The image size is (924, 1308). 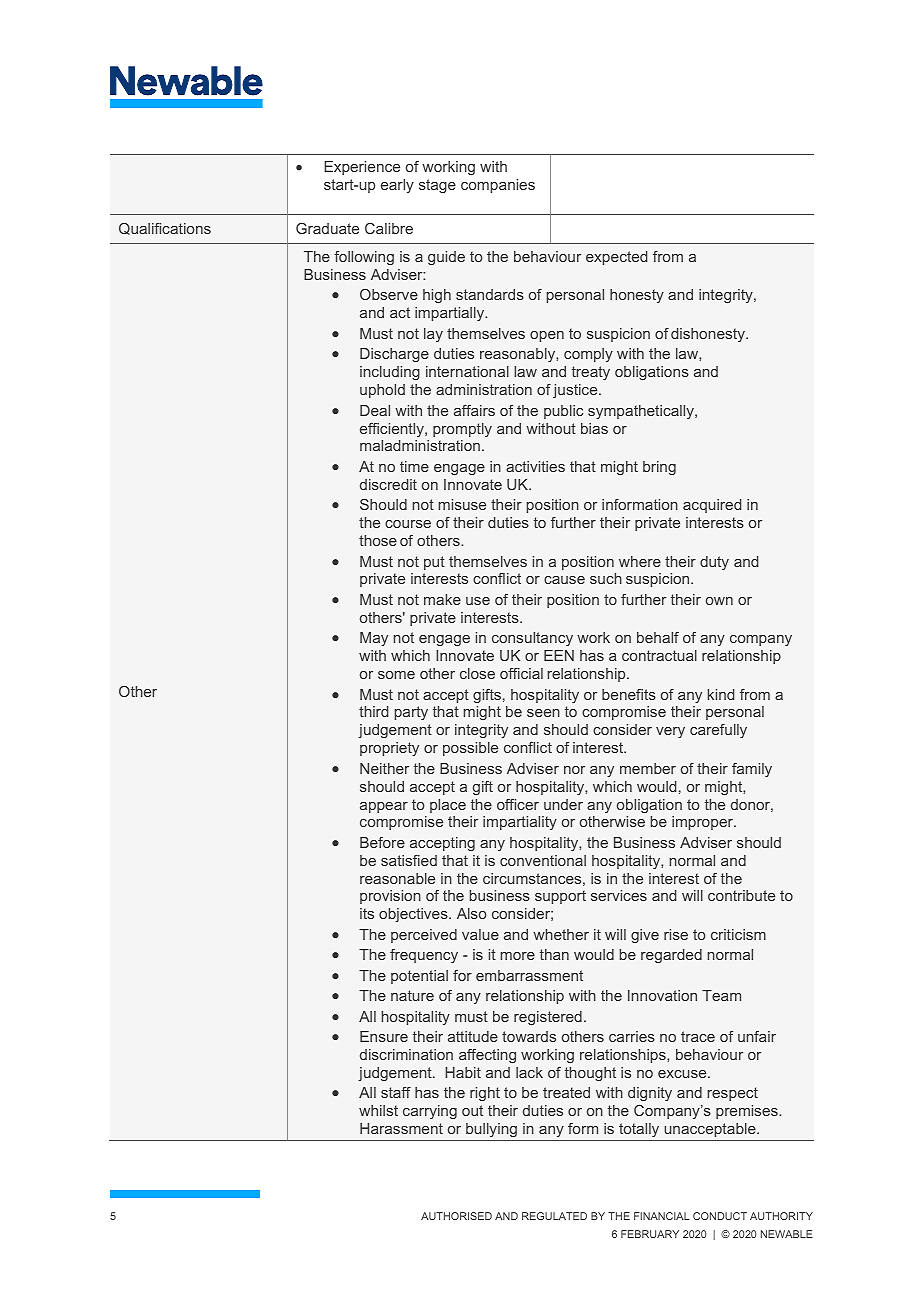 I want to click on REGULATED, so click(x=554, y=1216).
